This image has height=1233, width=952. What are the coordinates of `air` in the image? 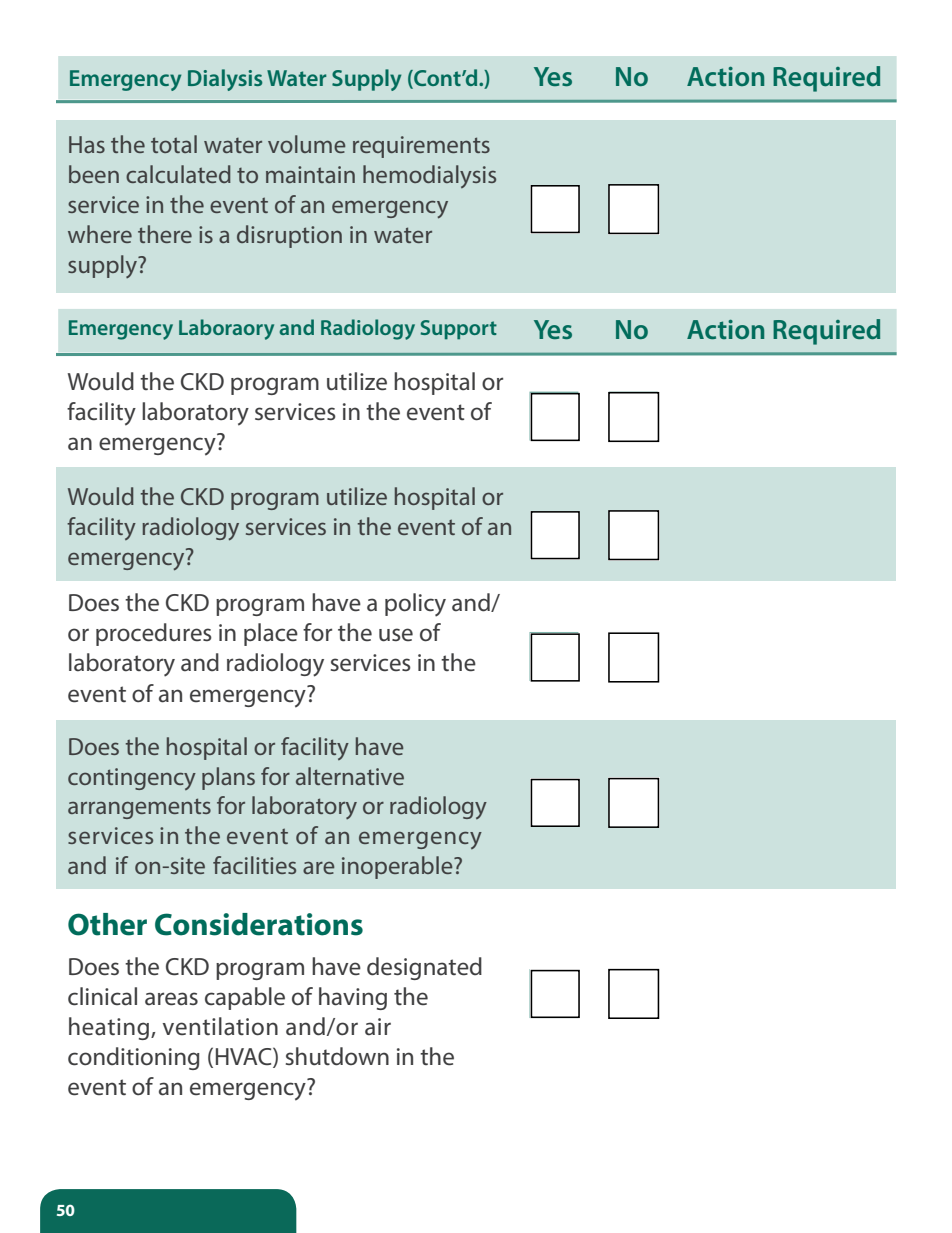 It's located at (378, 1027).
